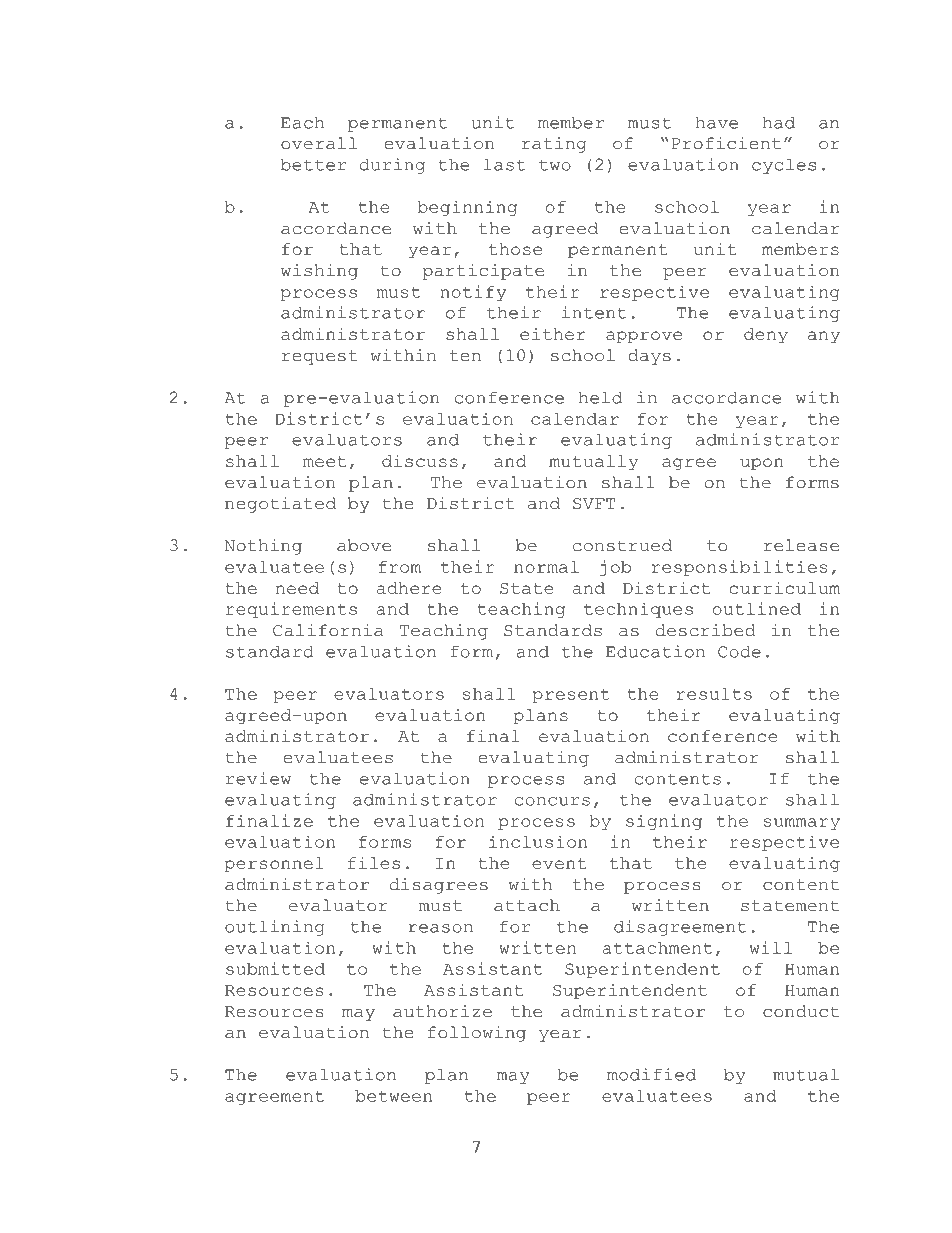 Image resolution: width=952 pixels, height=1233 pixels. Describe the element at coordinates (393, 1096) in the screenshot. I see `between` at that location.
